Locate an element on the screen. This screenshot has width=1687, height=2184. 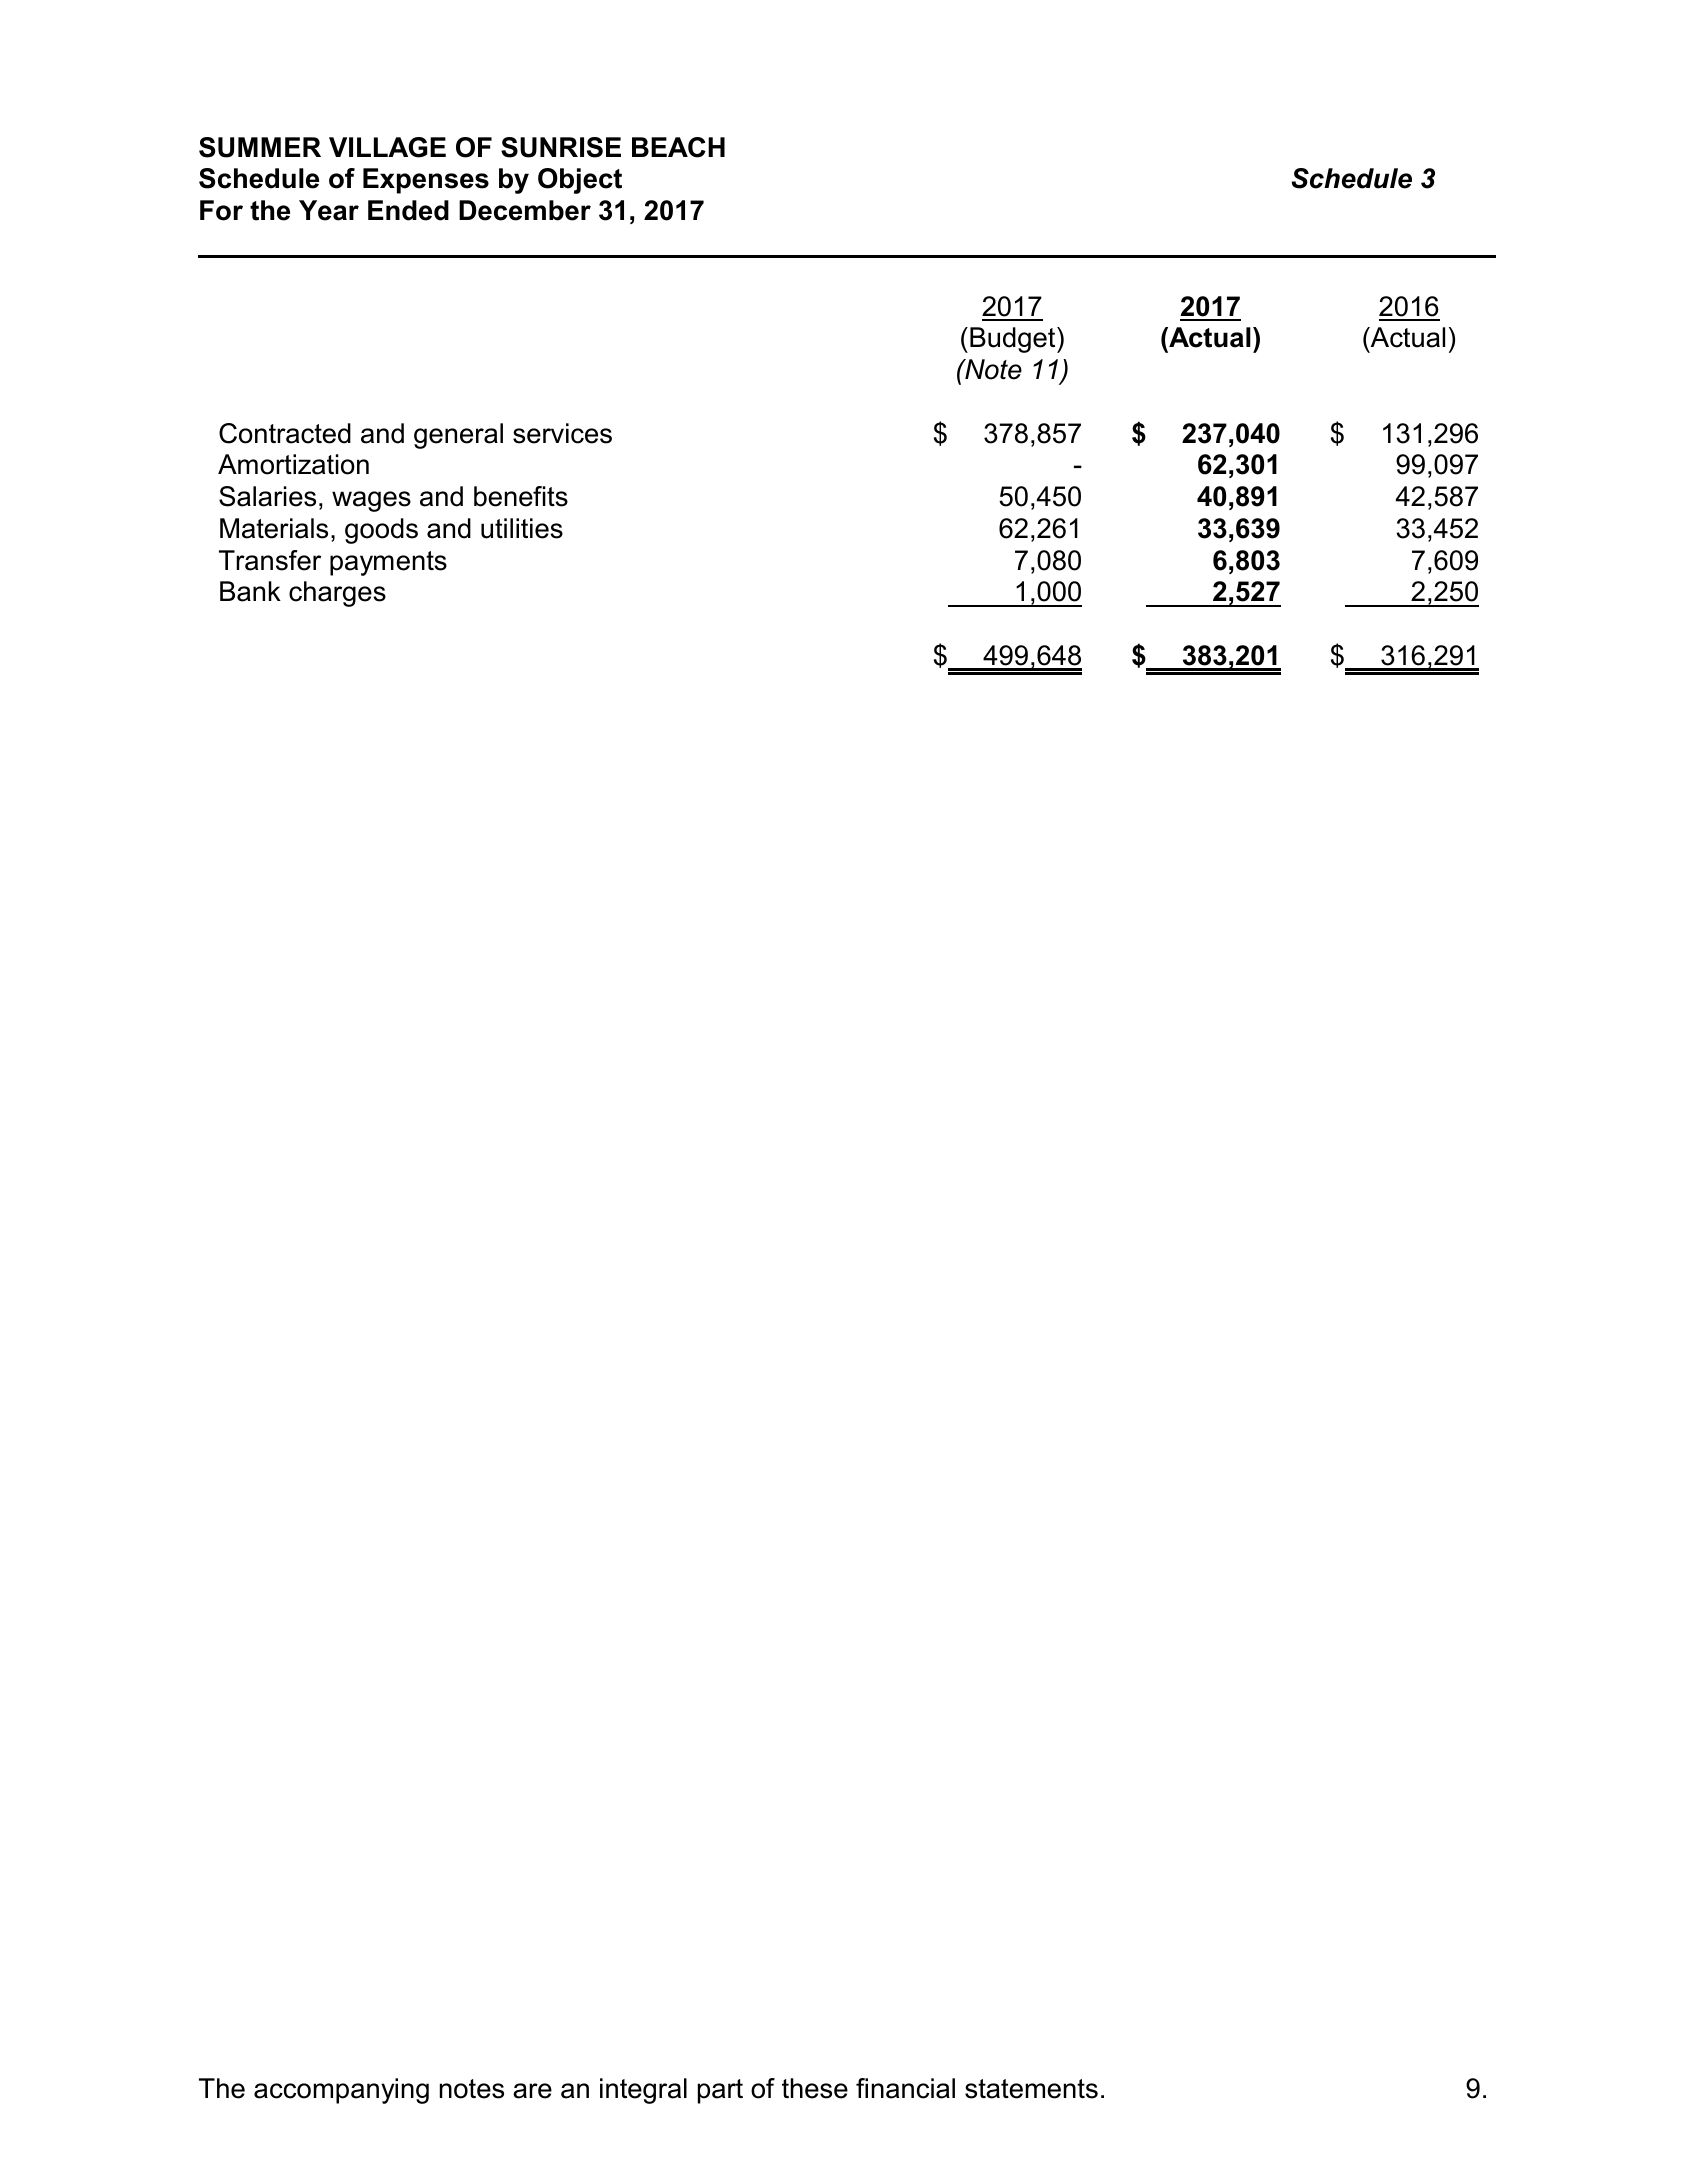
Object is located at coordinates (580, 181).
